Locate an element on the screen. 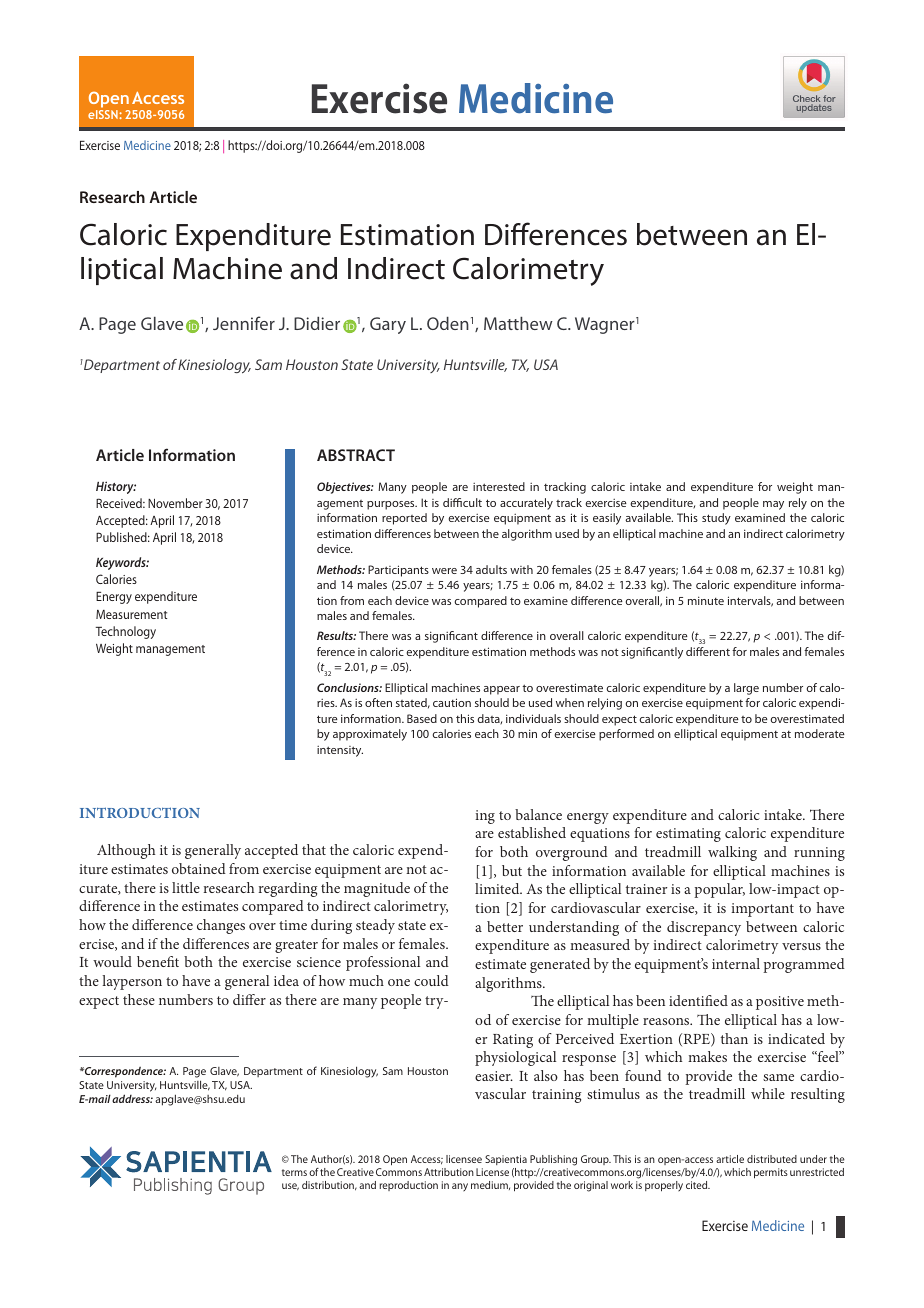  were is located at coordinates (444, 571).
